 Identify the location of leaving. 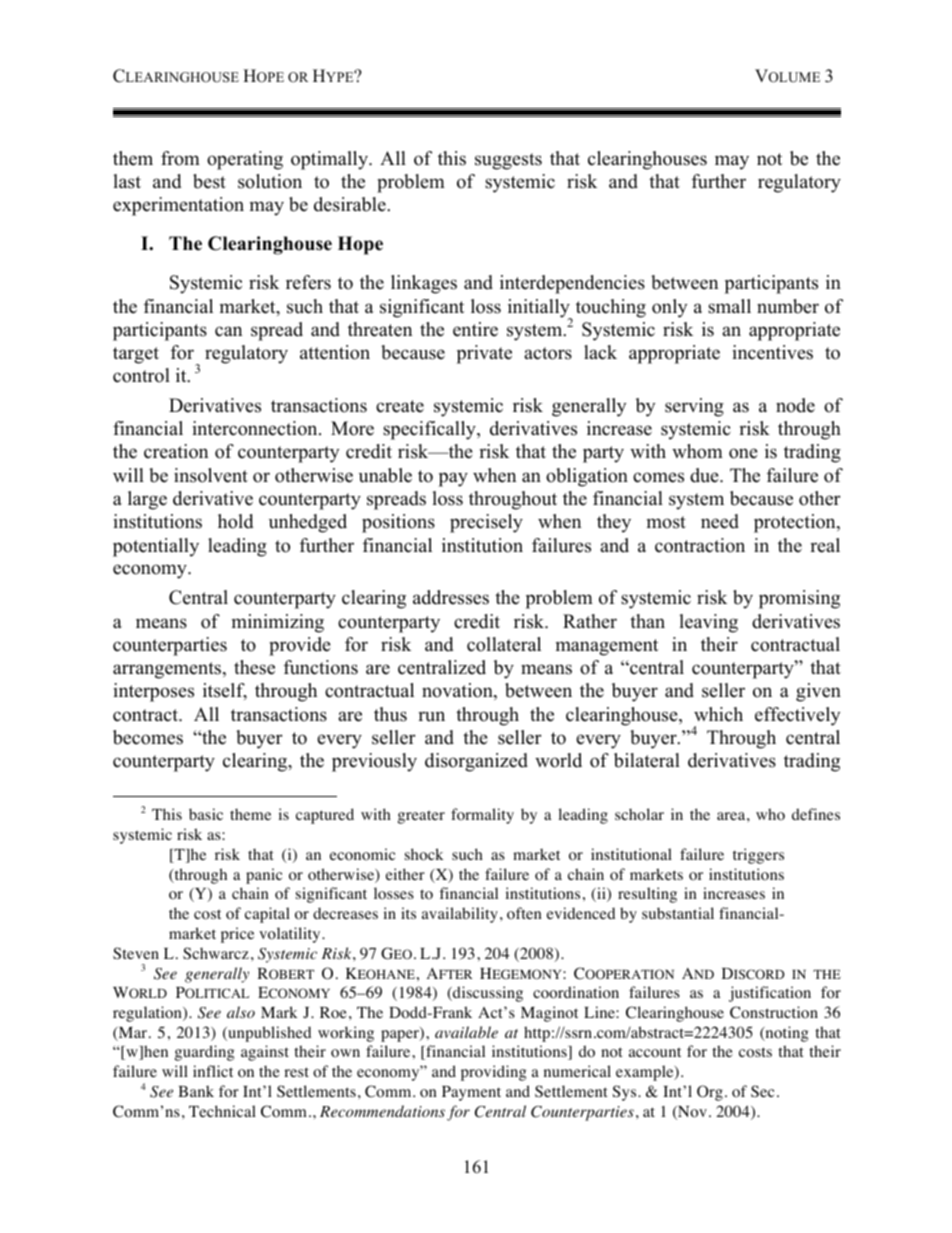
(708, 623).
